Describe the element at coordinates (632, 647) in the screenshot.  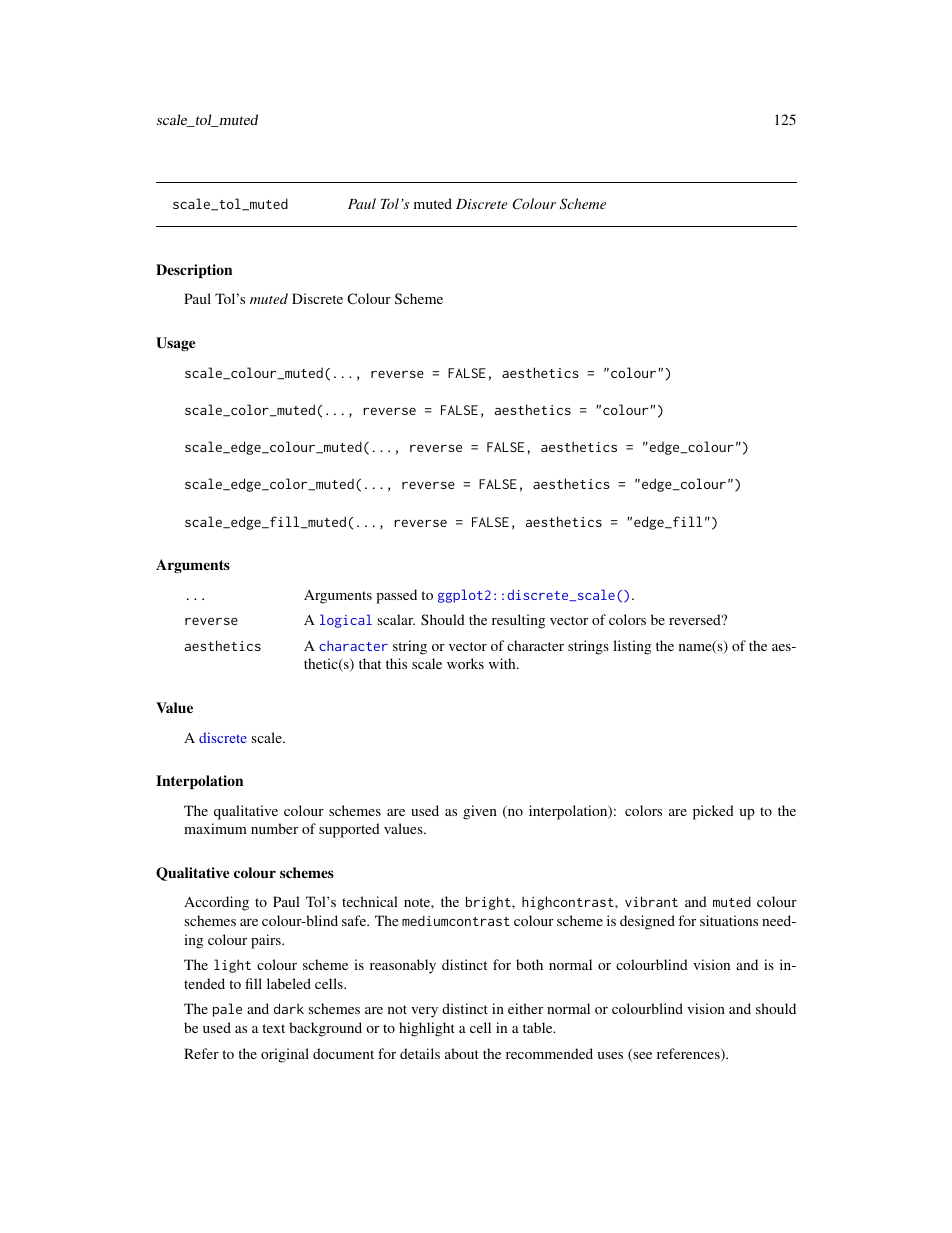
I see `listing` at that location.
